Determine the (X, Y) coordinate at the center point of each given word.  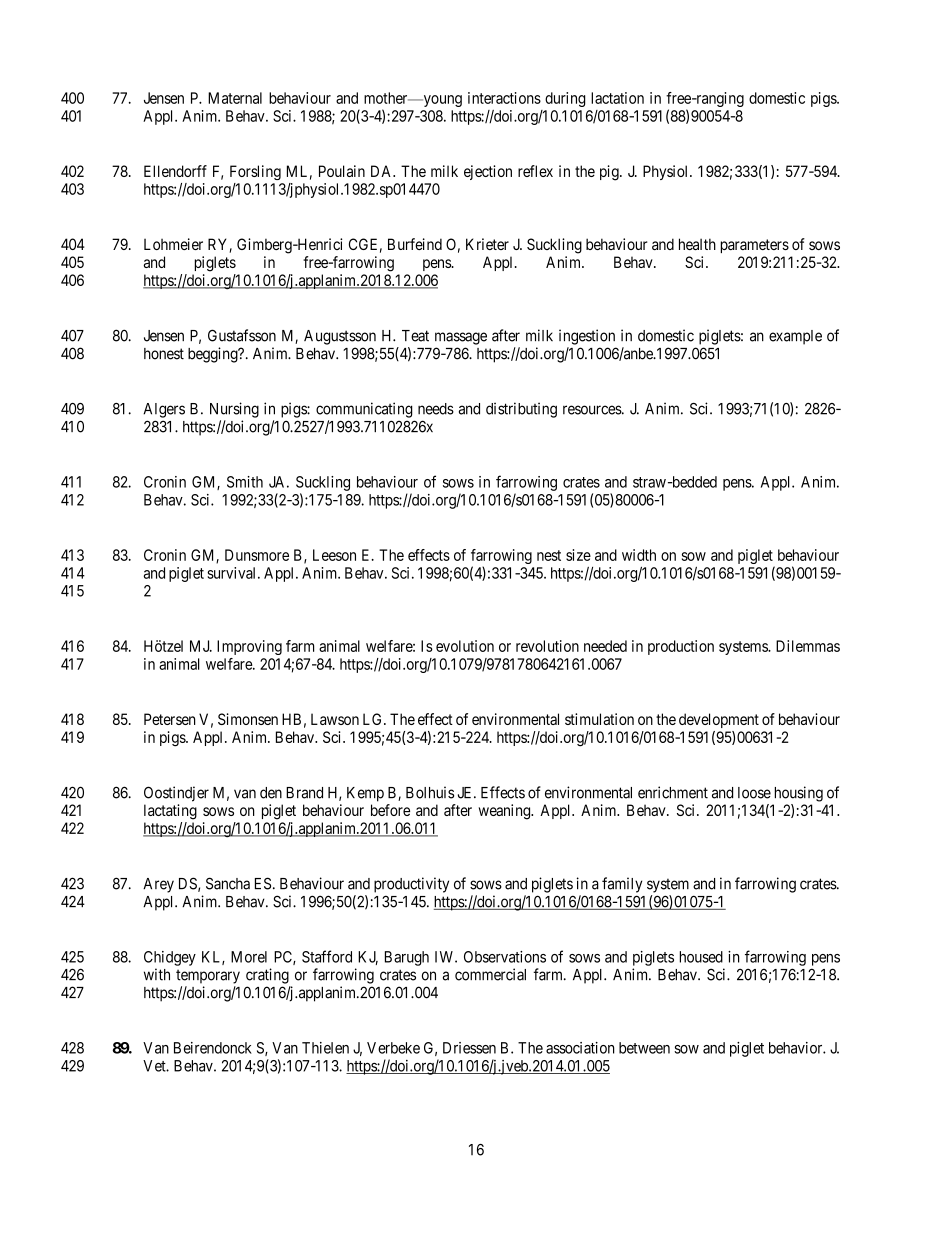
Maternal (235, 98)
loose (754, 793)
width (639, 555)
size (578, 555)
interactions (504, 98)
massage (461, 338)
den (271, 793)
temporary (208, 976)
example (795, 337)
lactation (617, 98)
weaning (505, 812)
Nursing (234, 410)
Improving (249, 647)
